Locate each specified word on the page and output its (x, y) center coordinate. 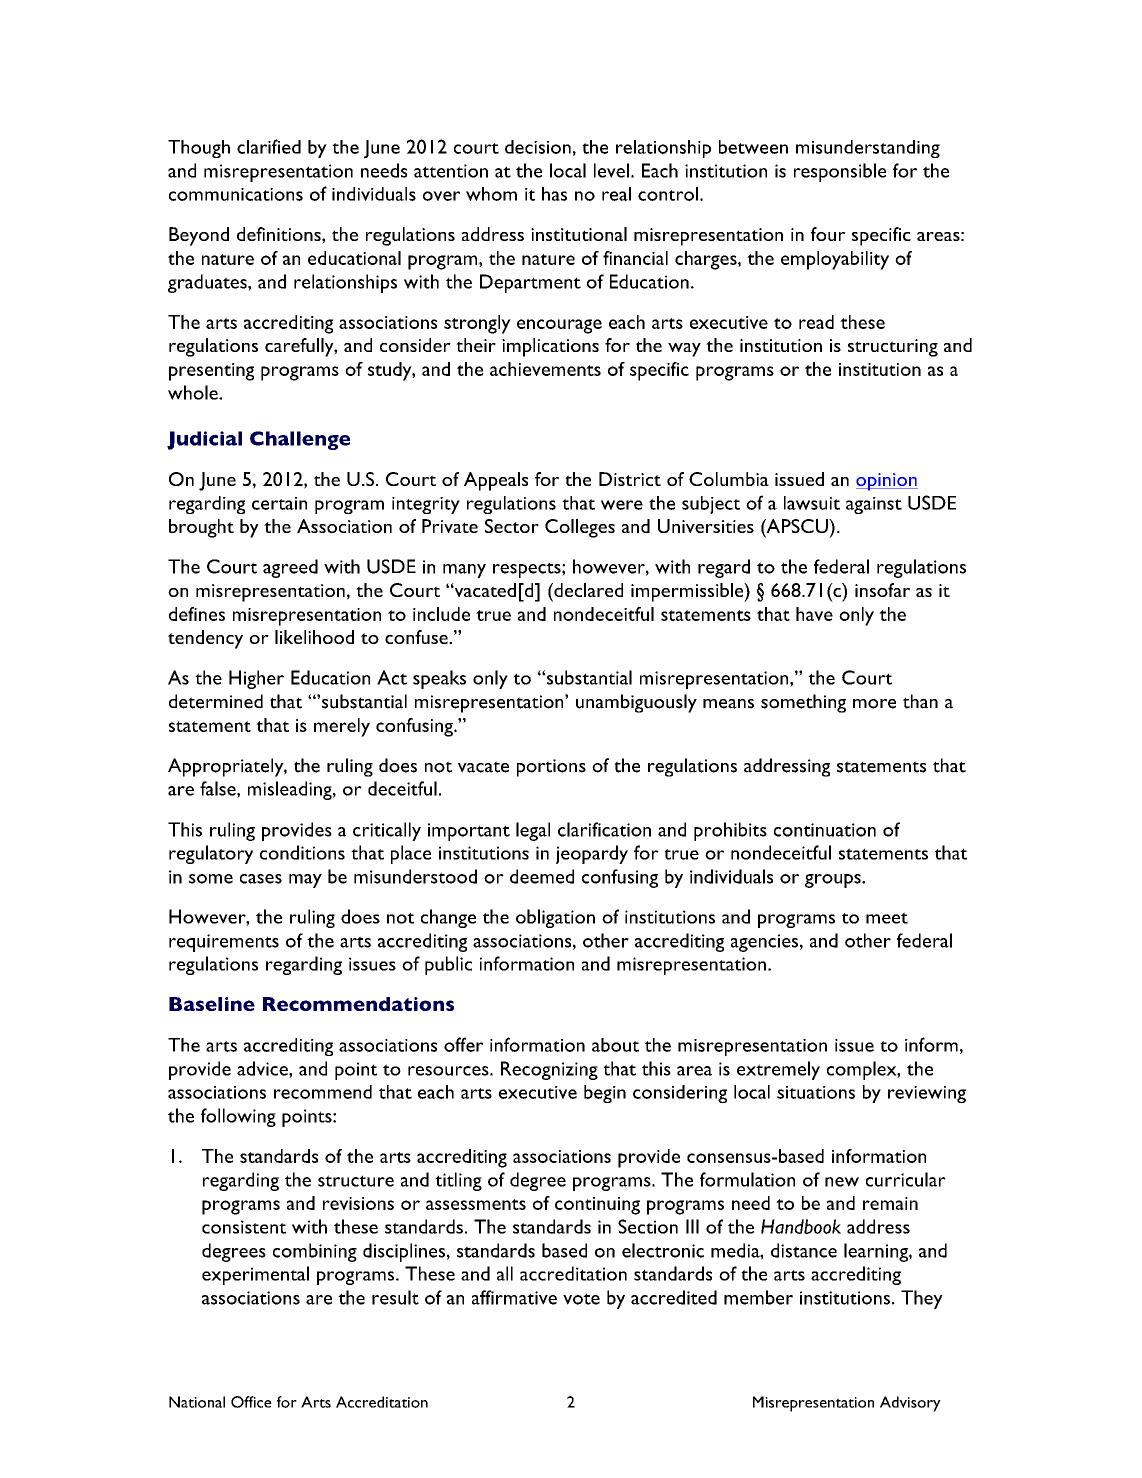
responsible (840, 172)
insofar (882, 590)
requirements (224, 943)
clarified (269, 146)
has (554, 194)
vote (581, 1299)
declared (587, 590)
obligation (555, 918)
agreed (290, 568)
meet (887, 918)
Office (251, 1402)
